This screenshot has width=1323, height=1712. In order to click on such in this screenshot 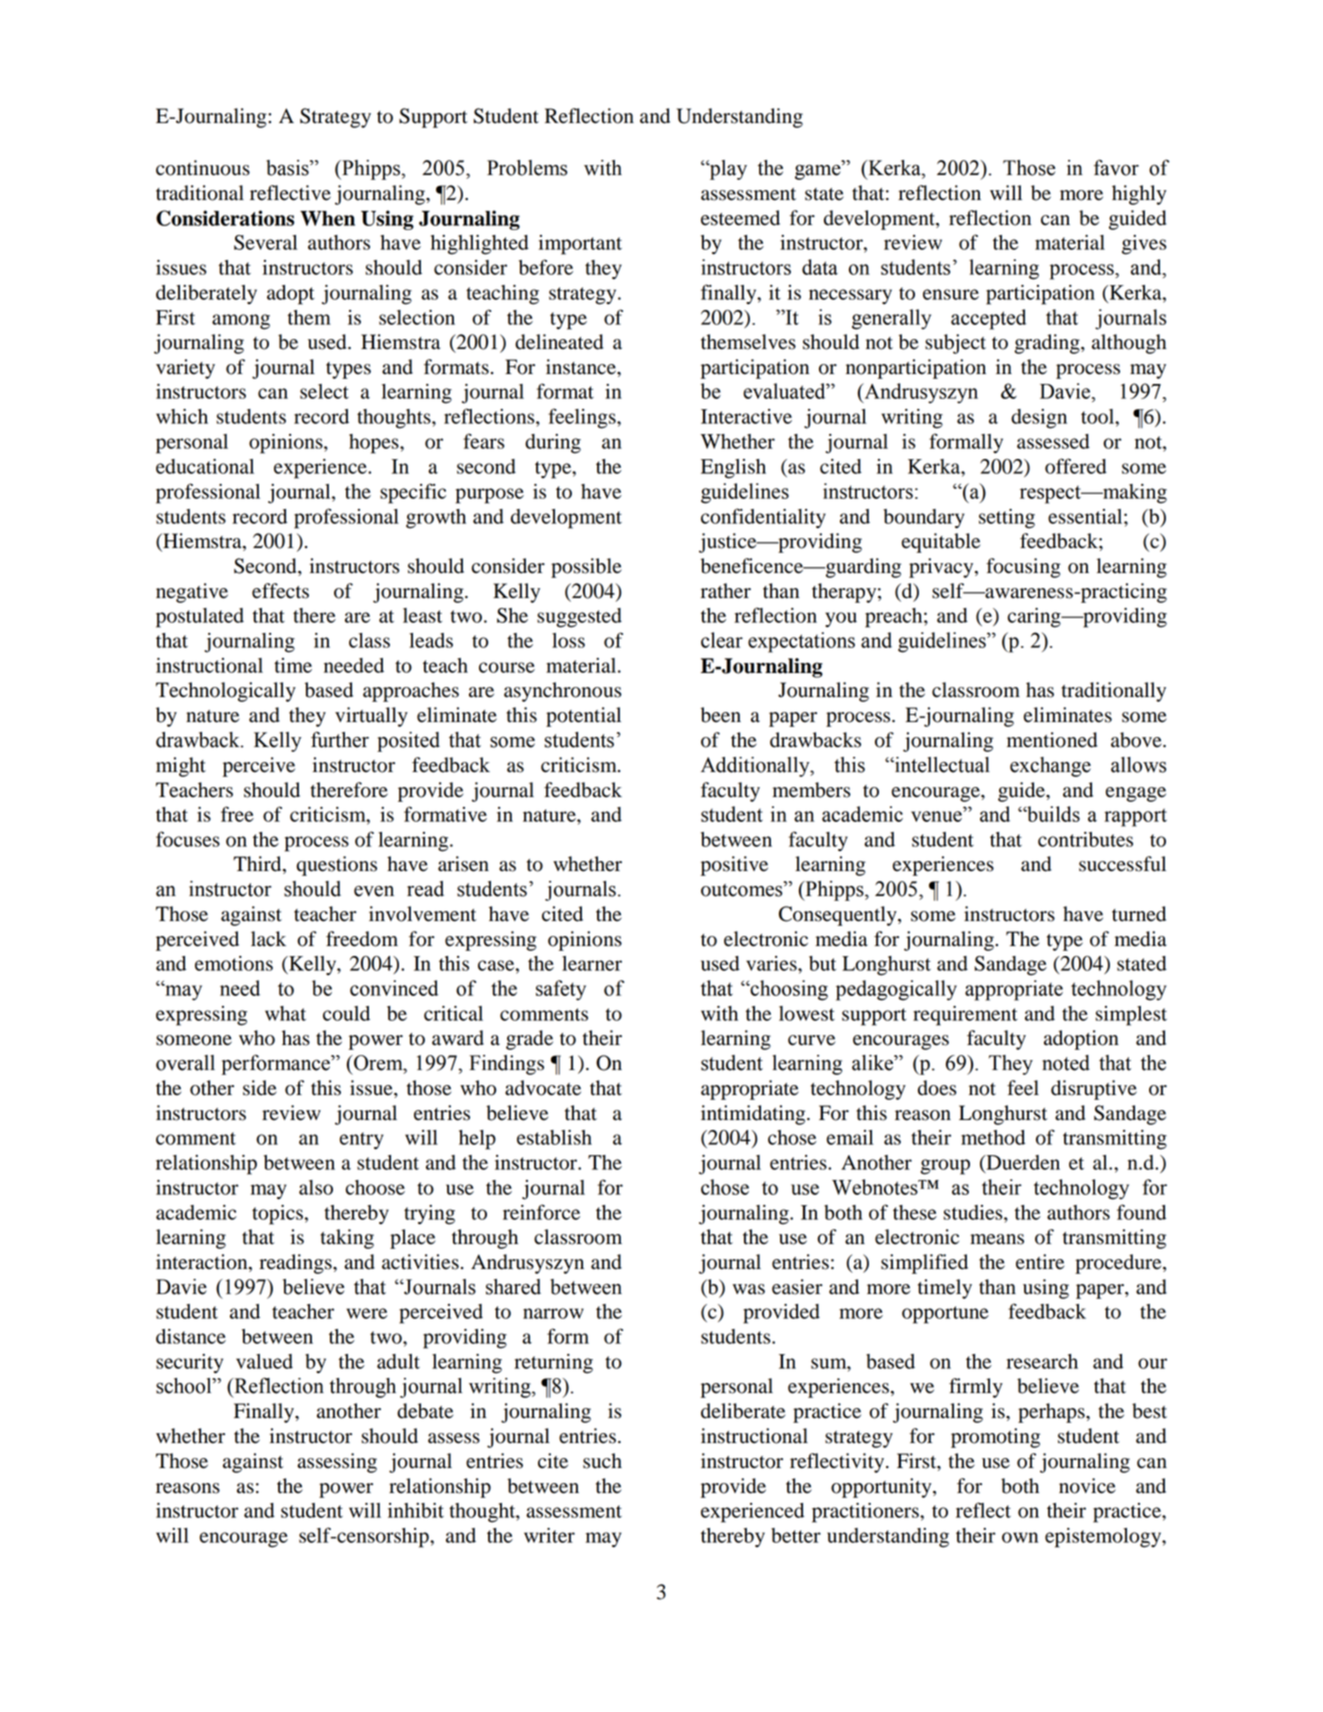, I will do `click(602, 1461)`.
